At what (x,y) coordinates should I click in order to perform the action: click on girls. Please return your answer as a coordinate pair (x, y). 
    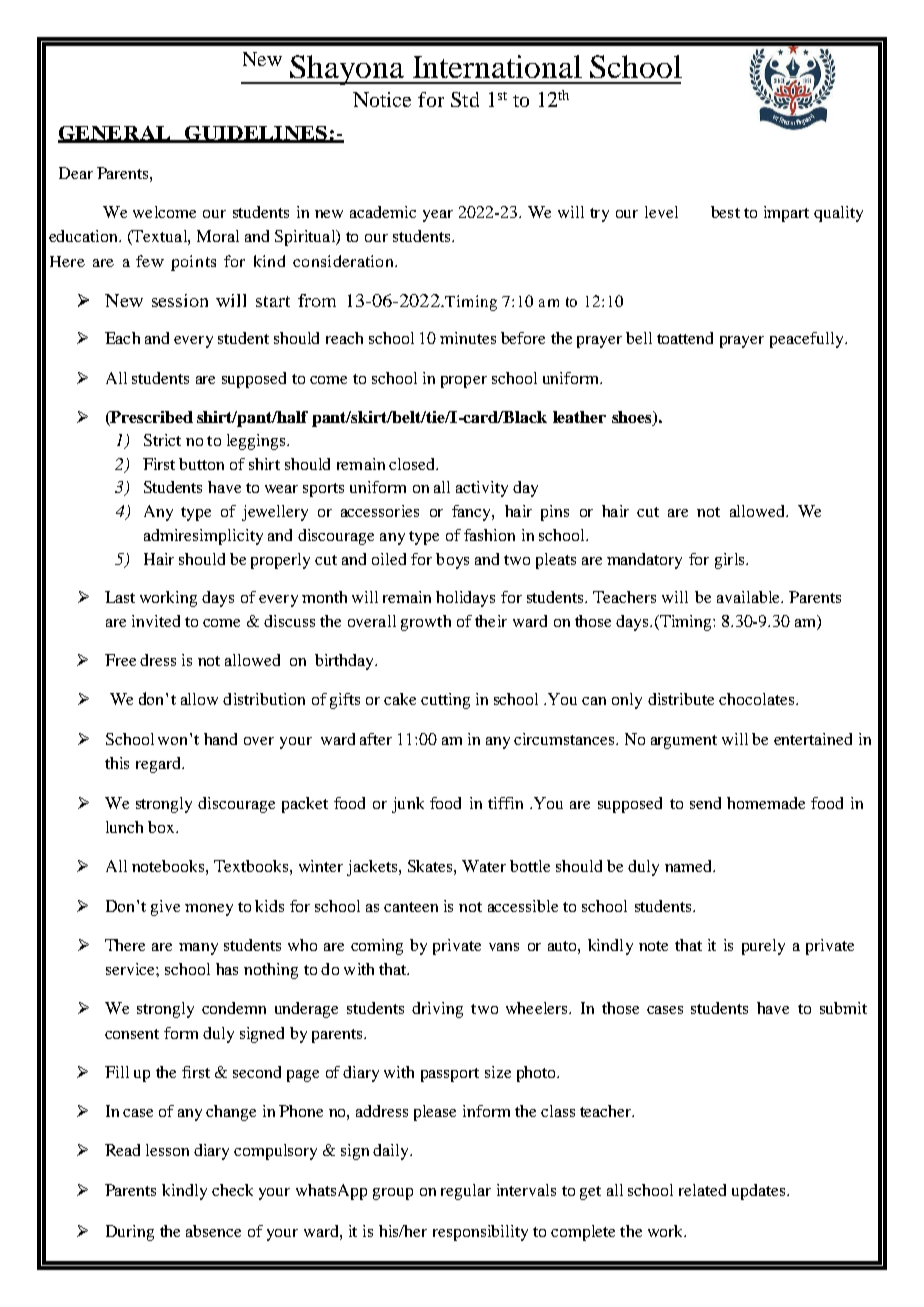
    Looking at the image, I should click on (731, 561).
